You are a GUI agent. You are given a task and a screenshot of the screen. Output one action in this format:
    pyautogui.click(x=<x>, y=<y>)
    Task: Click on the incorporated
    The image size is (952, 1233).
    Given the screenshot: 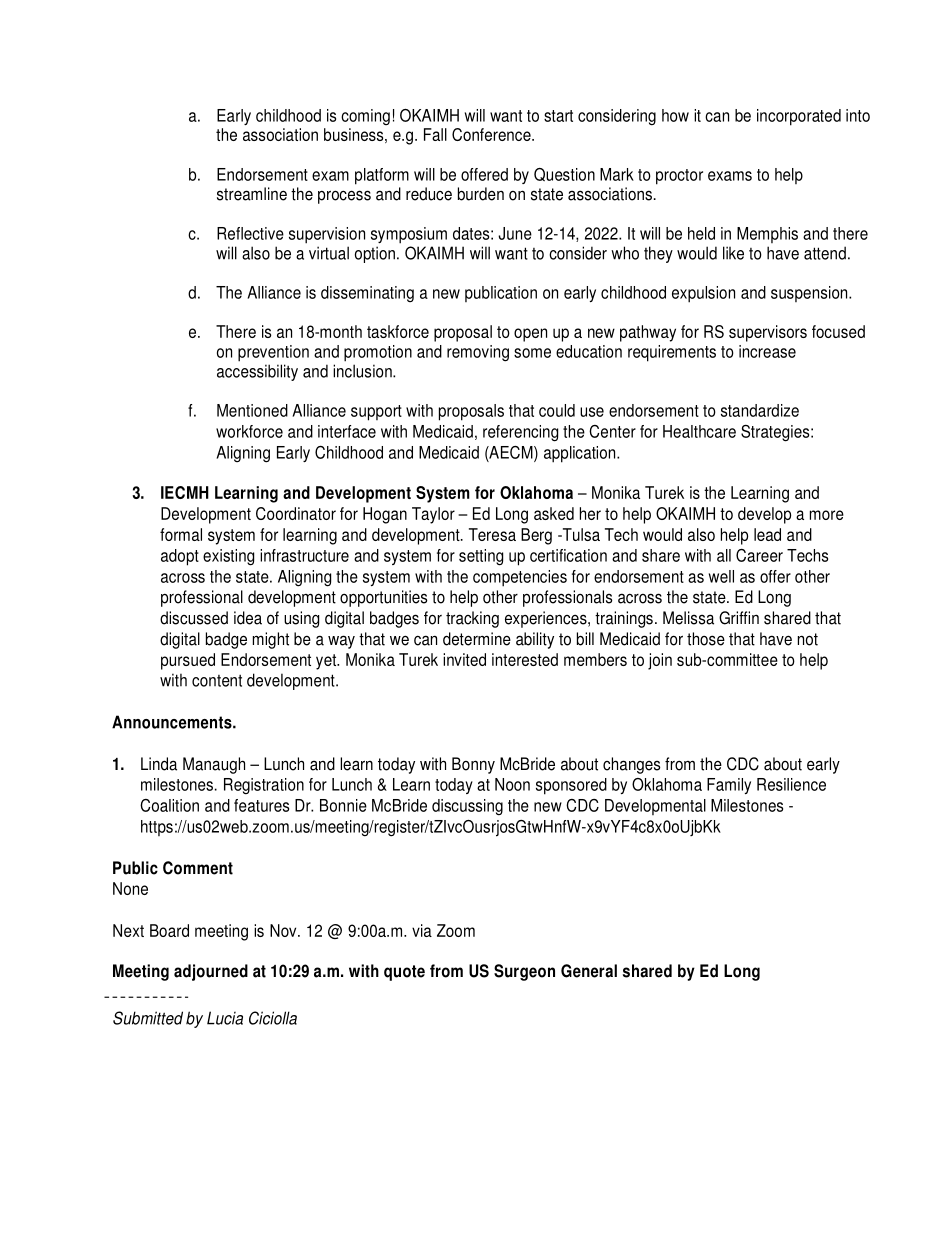 What is the action you would take?
    pyautogui.click(x=799, y=117)
